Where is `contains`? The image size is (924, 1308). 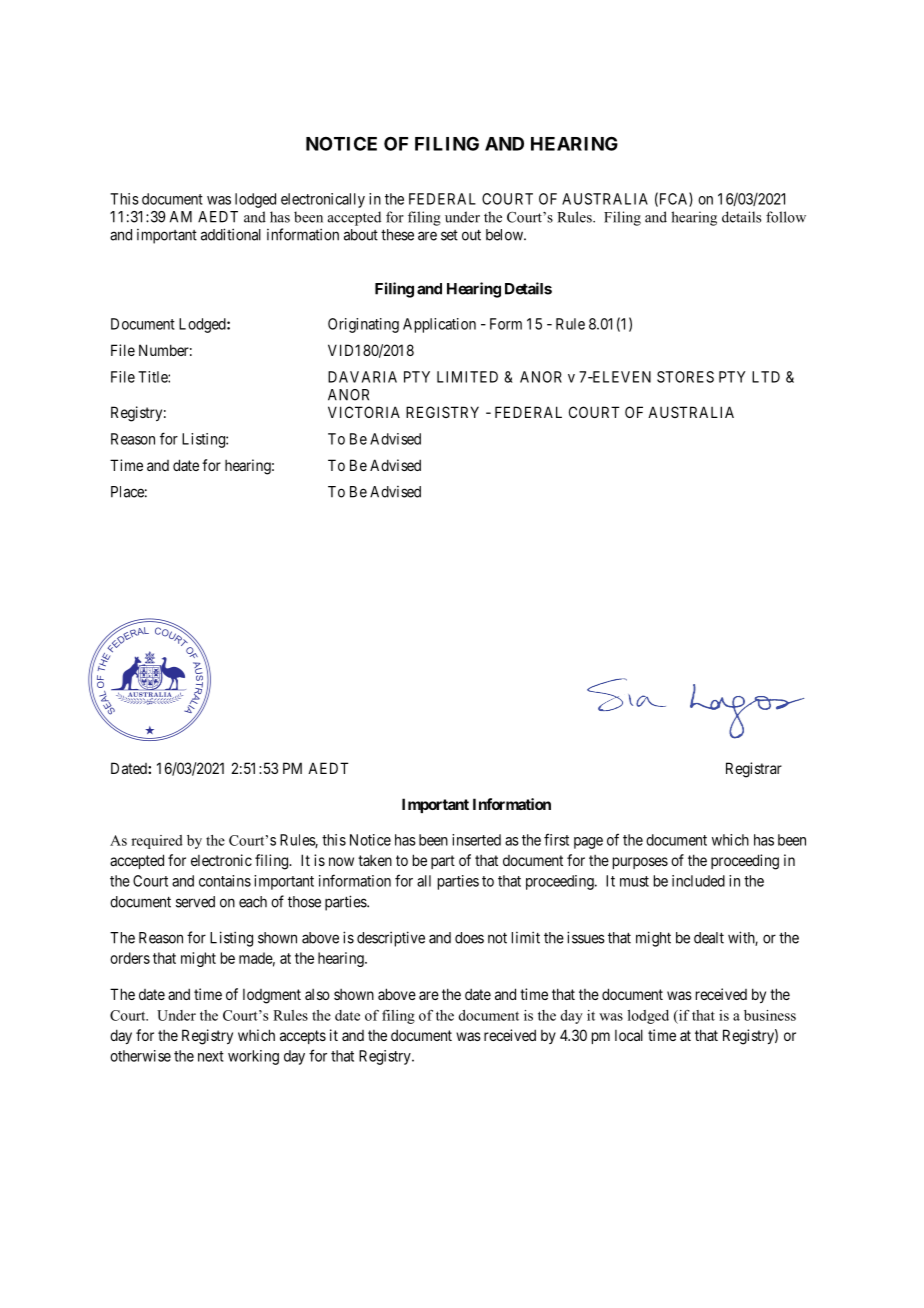 contains is located at coordinates (225, 881).
